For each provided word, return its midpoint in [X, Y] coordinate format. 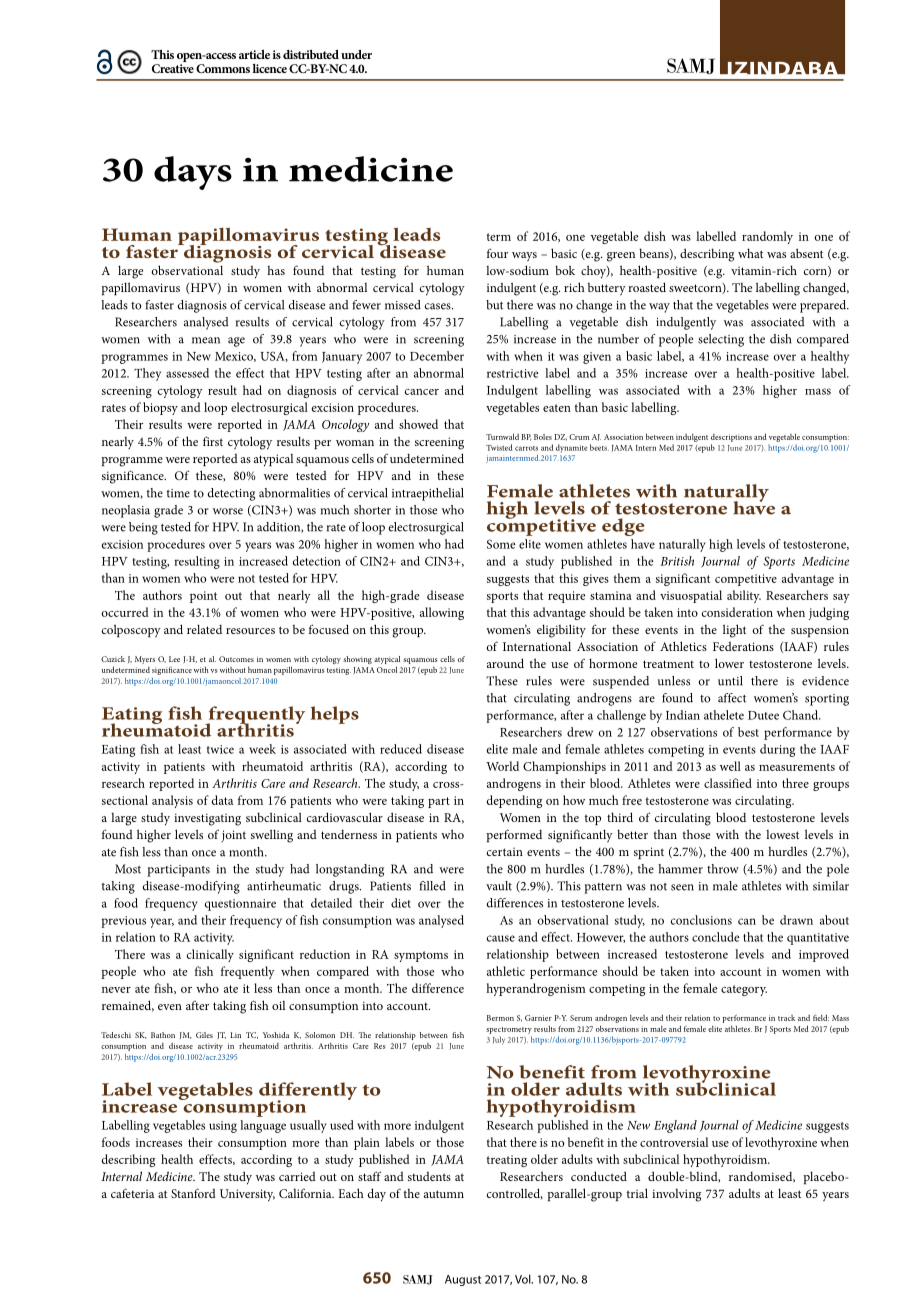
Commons [223, 68]
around [505, 663]
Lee [174, 659]
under [356, 54]
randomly [767, 237]
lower [729, 663]
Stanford [193, 1193]
